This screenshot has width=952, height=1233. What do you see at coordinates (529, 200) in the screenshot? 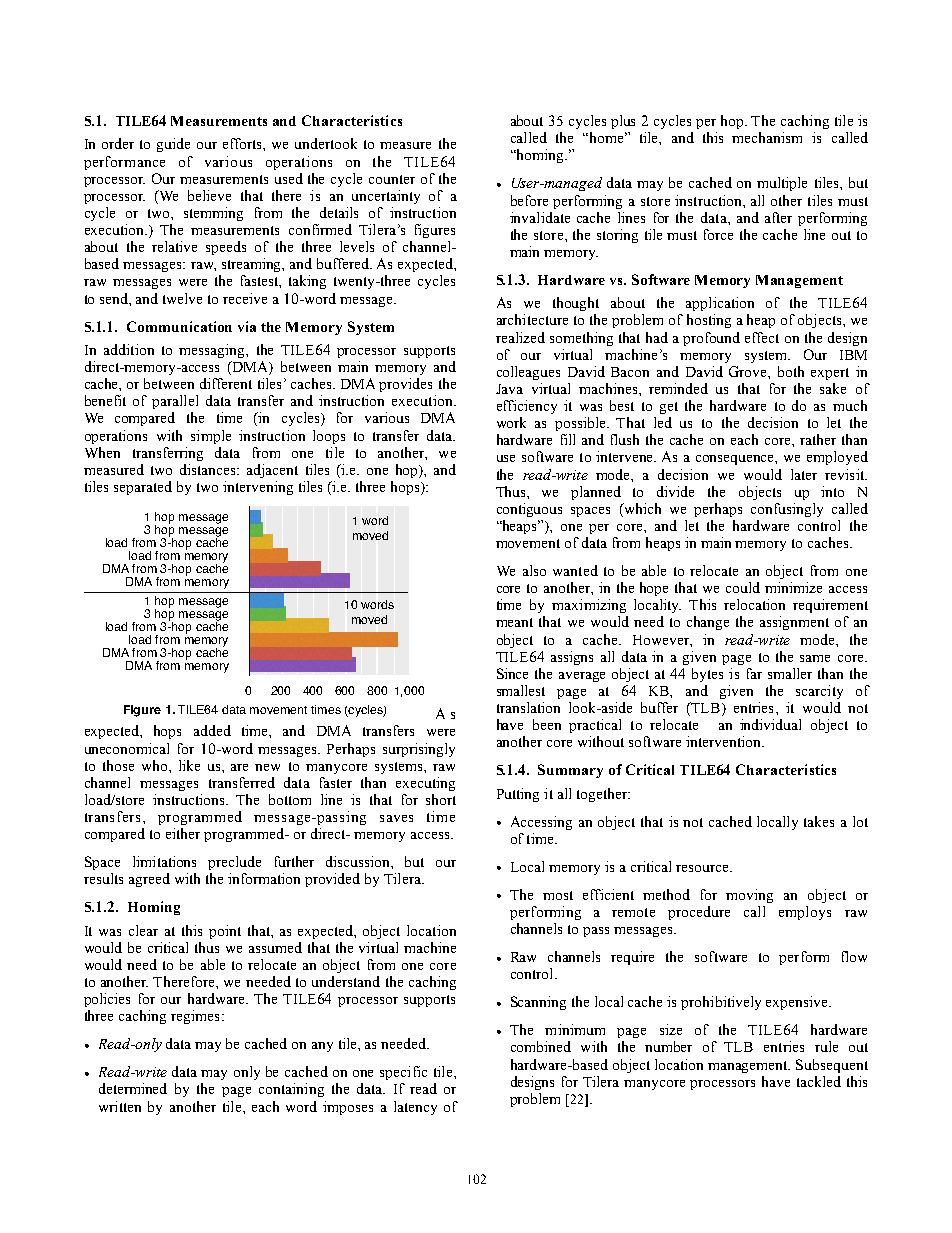
I see `before` at bounding box center [529, 200].
